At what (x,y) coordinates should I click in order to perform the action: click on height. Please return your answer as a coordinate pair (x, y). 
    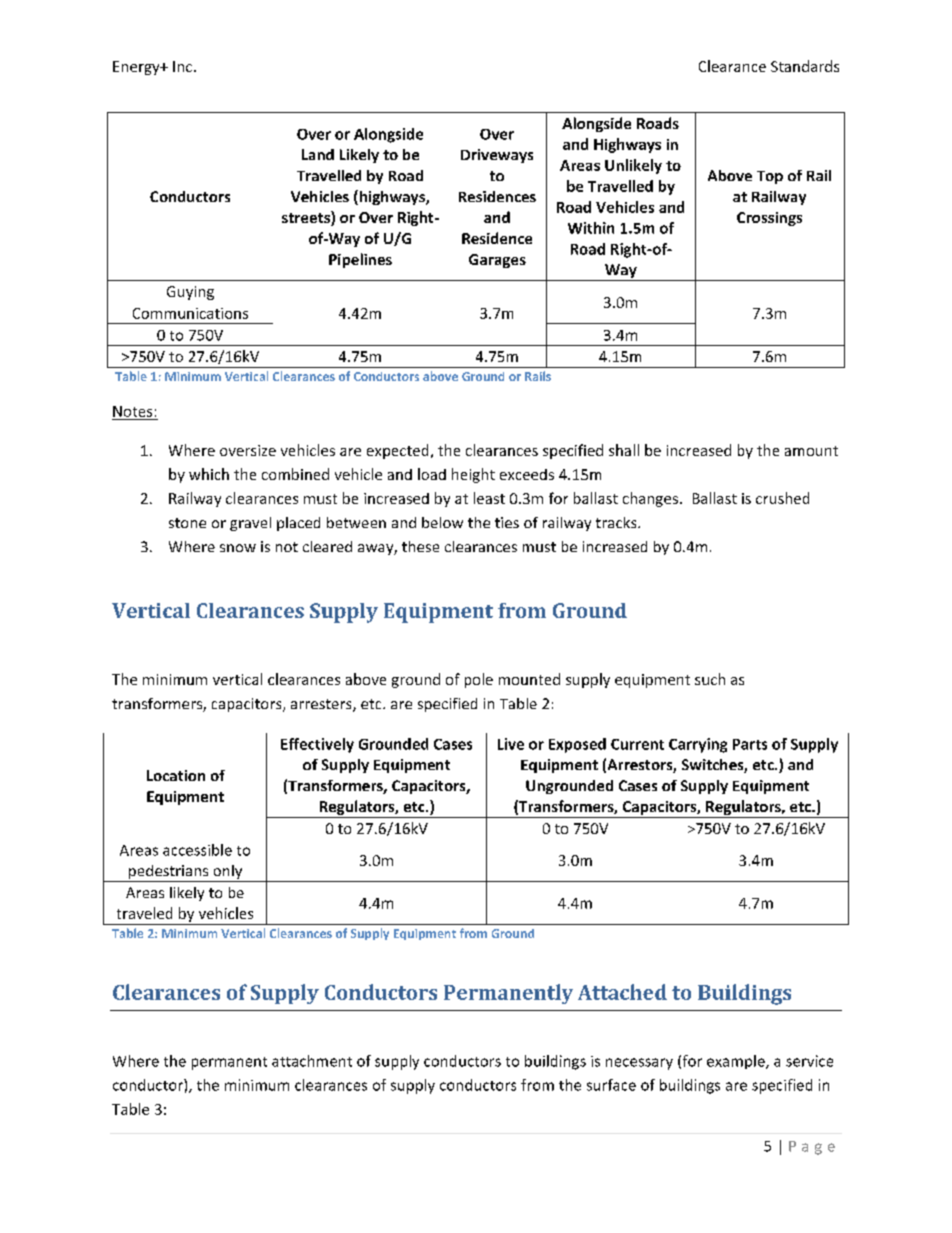
    Looking at the image, I should click on (473, 475).
